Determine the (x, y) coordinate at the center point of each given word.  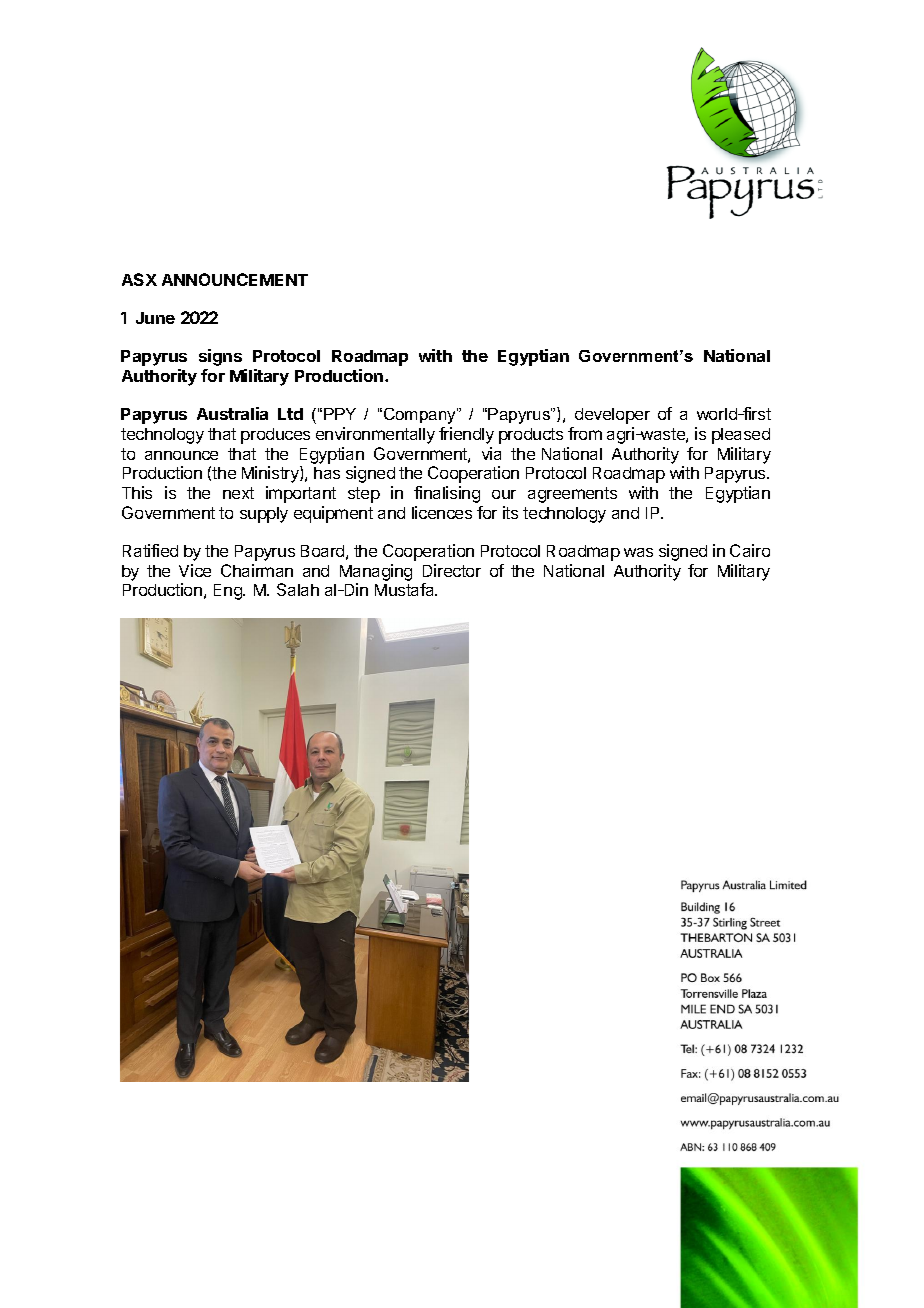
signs (220, 357)
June (155, 318)
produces (275, 436)
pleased (741, 436)
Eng (229, 592)
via (491, 453)
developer (612, 416)
